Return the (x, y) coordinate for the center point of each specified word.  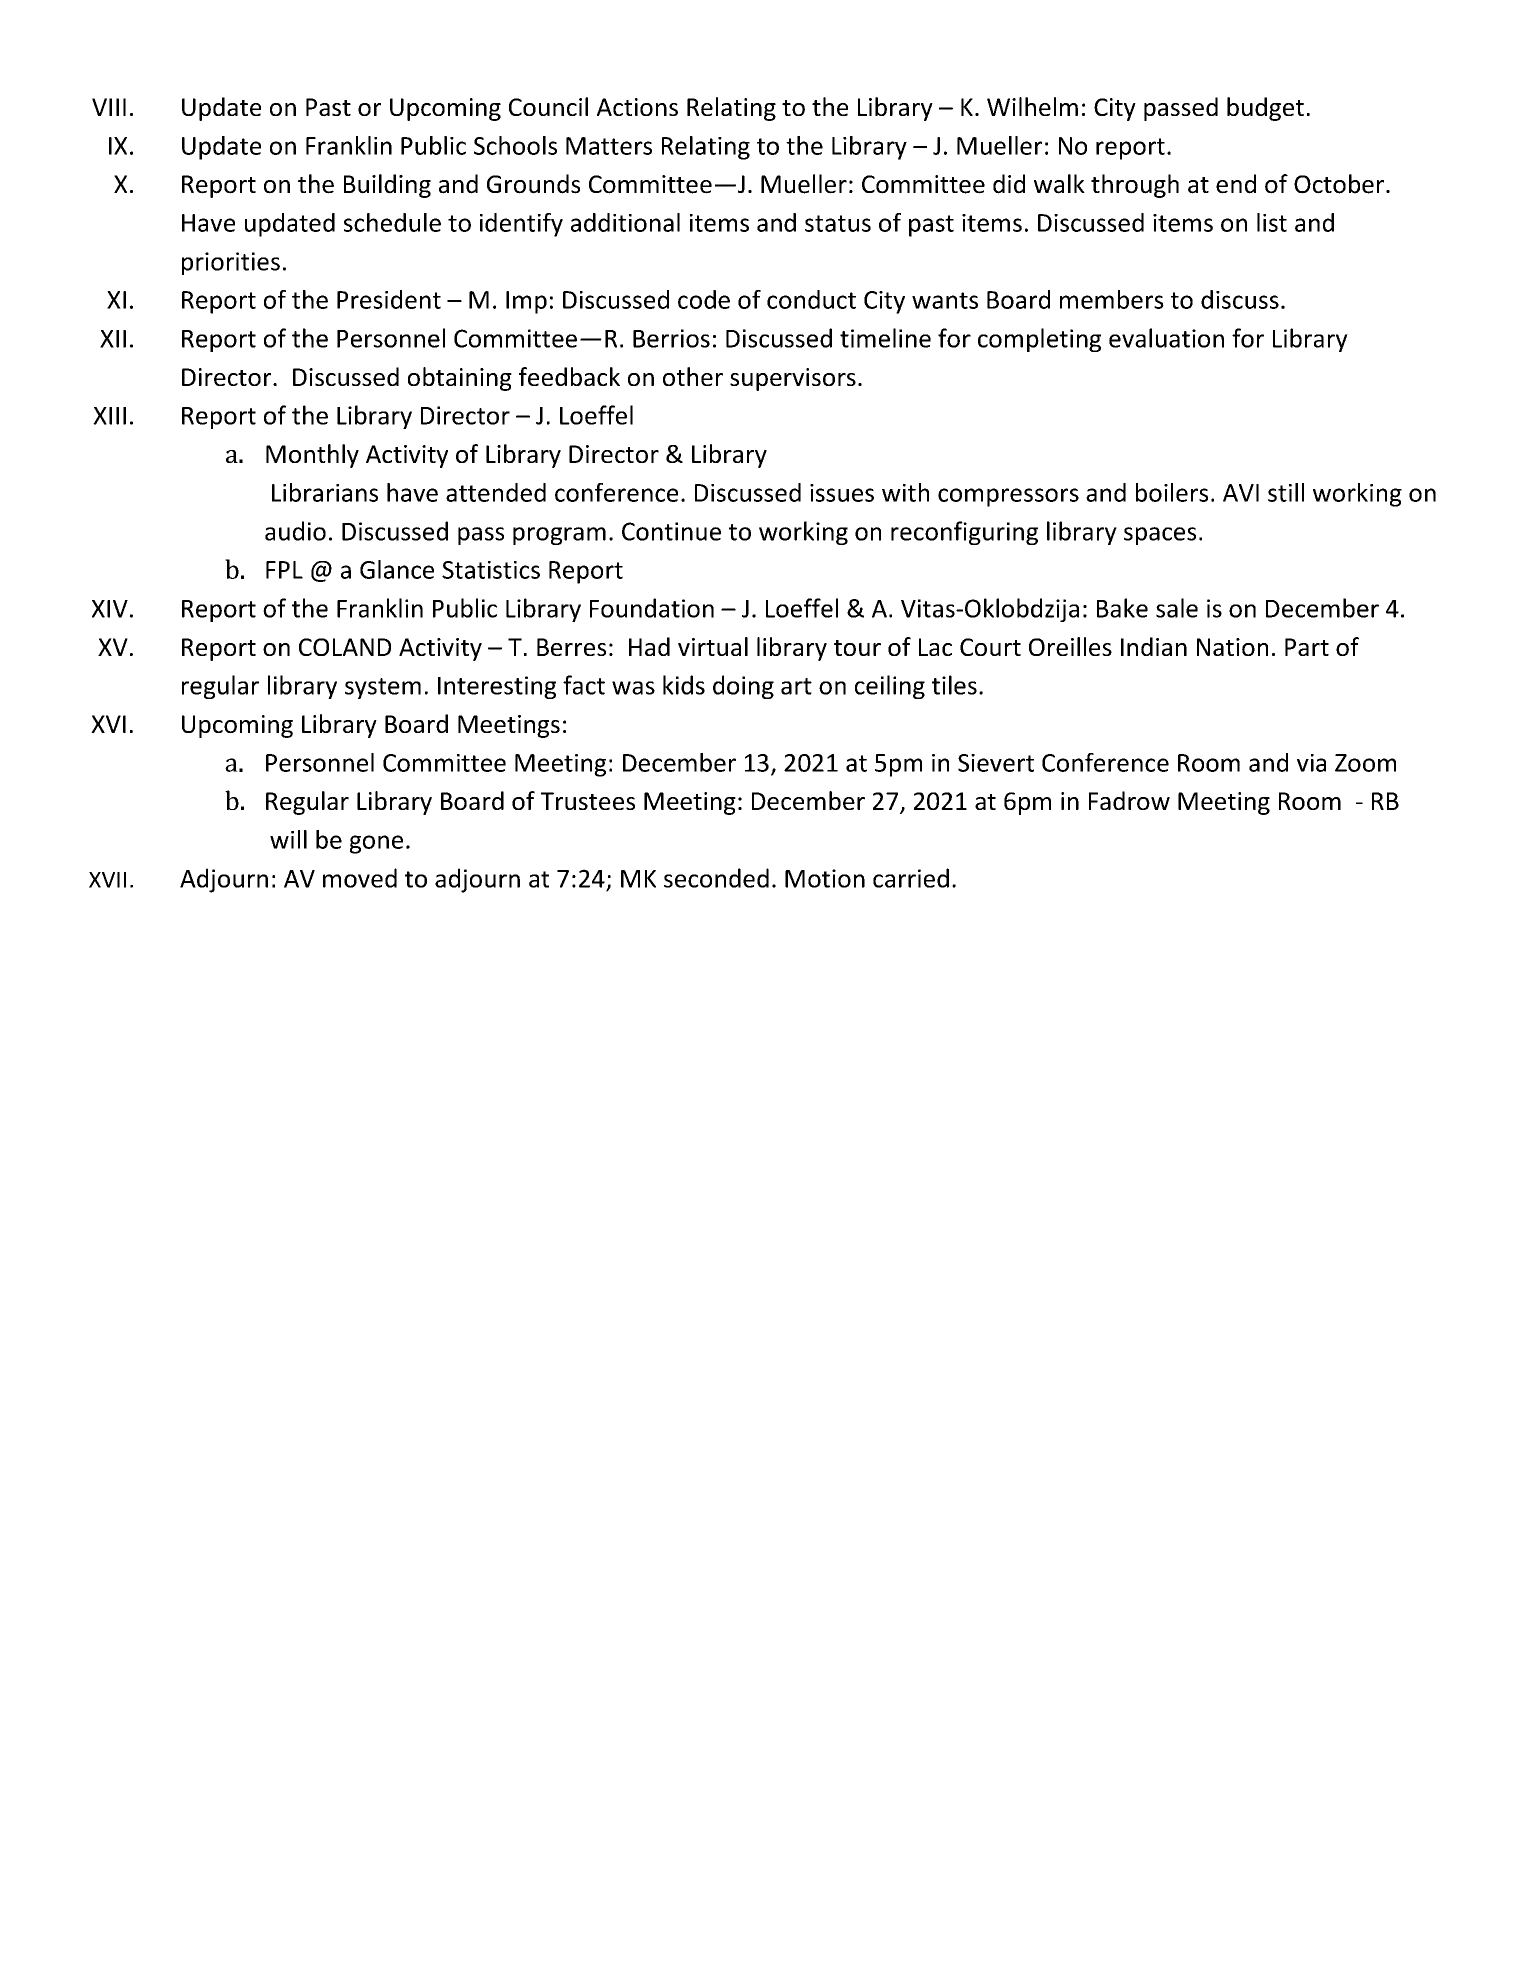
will (288, 839)
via (1311, 763)
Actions (637, 107)
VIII (109, 107)
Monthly (312, 456)
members (1112, 299)
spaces (1160, 536)
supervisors (793, 379)
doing (743, 687)
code (704, 299)
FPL (284, 570)
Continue (671, 531)
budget (1265, 109)
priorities (231, 263)
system (383, 688)
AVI (1241, 493)
